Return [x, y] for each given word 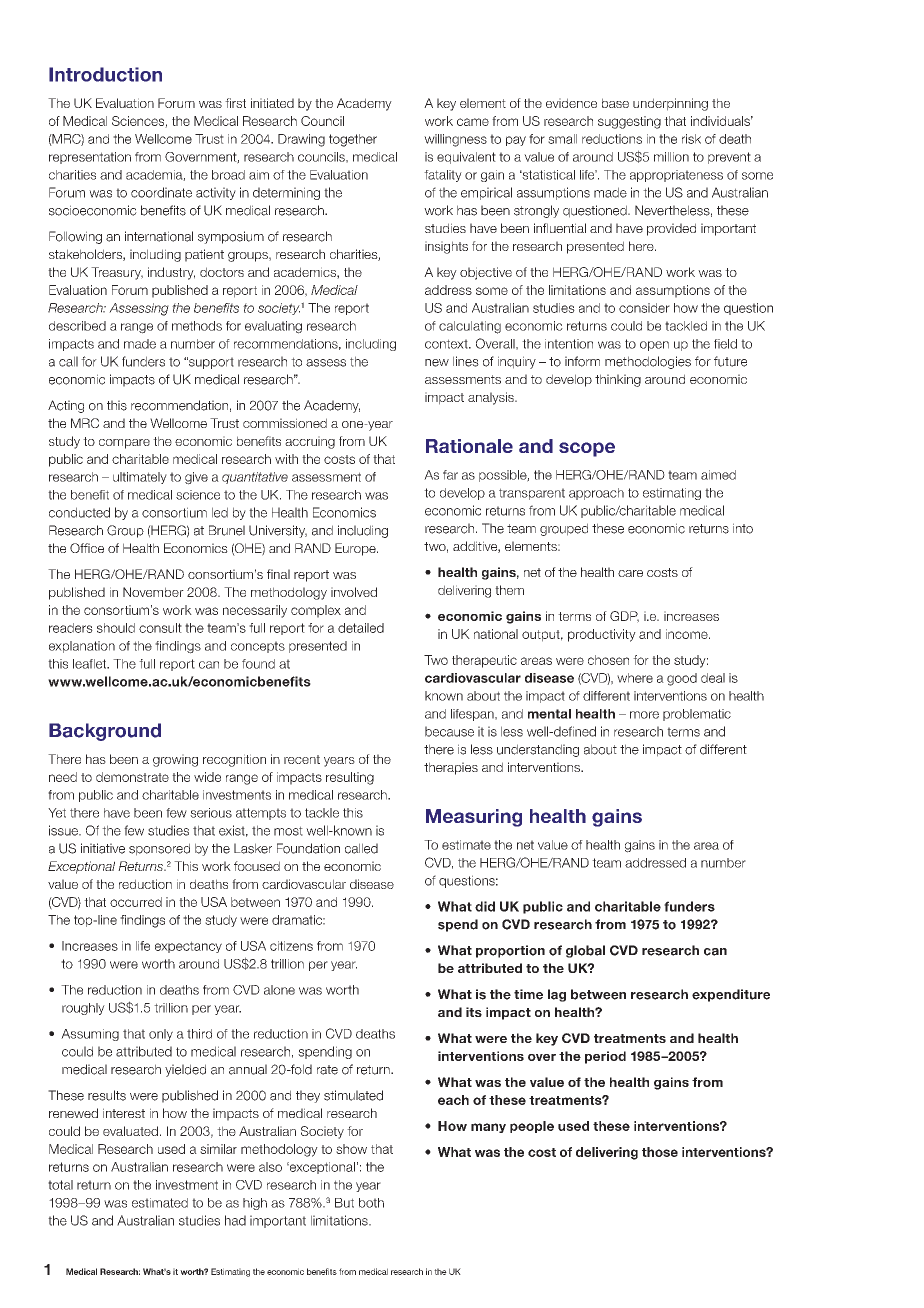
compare [124, 444]
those [660, 1152]
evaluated [130, 1131]
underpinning [670, 104]
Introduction [105, 74]
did [485, 906]
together [353, 140]
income [688, 634]
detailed [361, 628]
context [447, 344]
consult [160, 628]
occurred [136, 902]
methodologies [648, 362]
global [585, 951]
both [371, 1203]
